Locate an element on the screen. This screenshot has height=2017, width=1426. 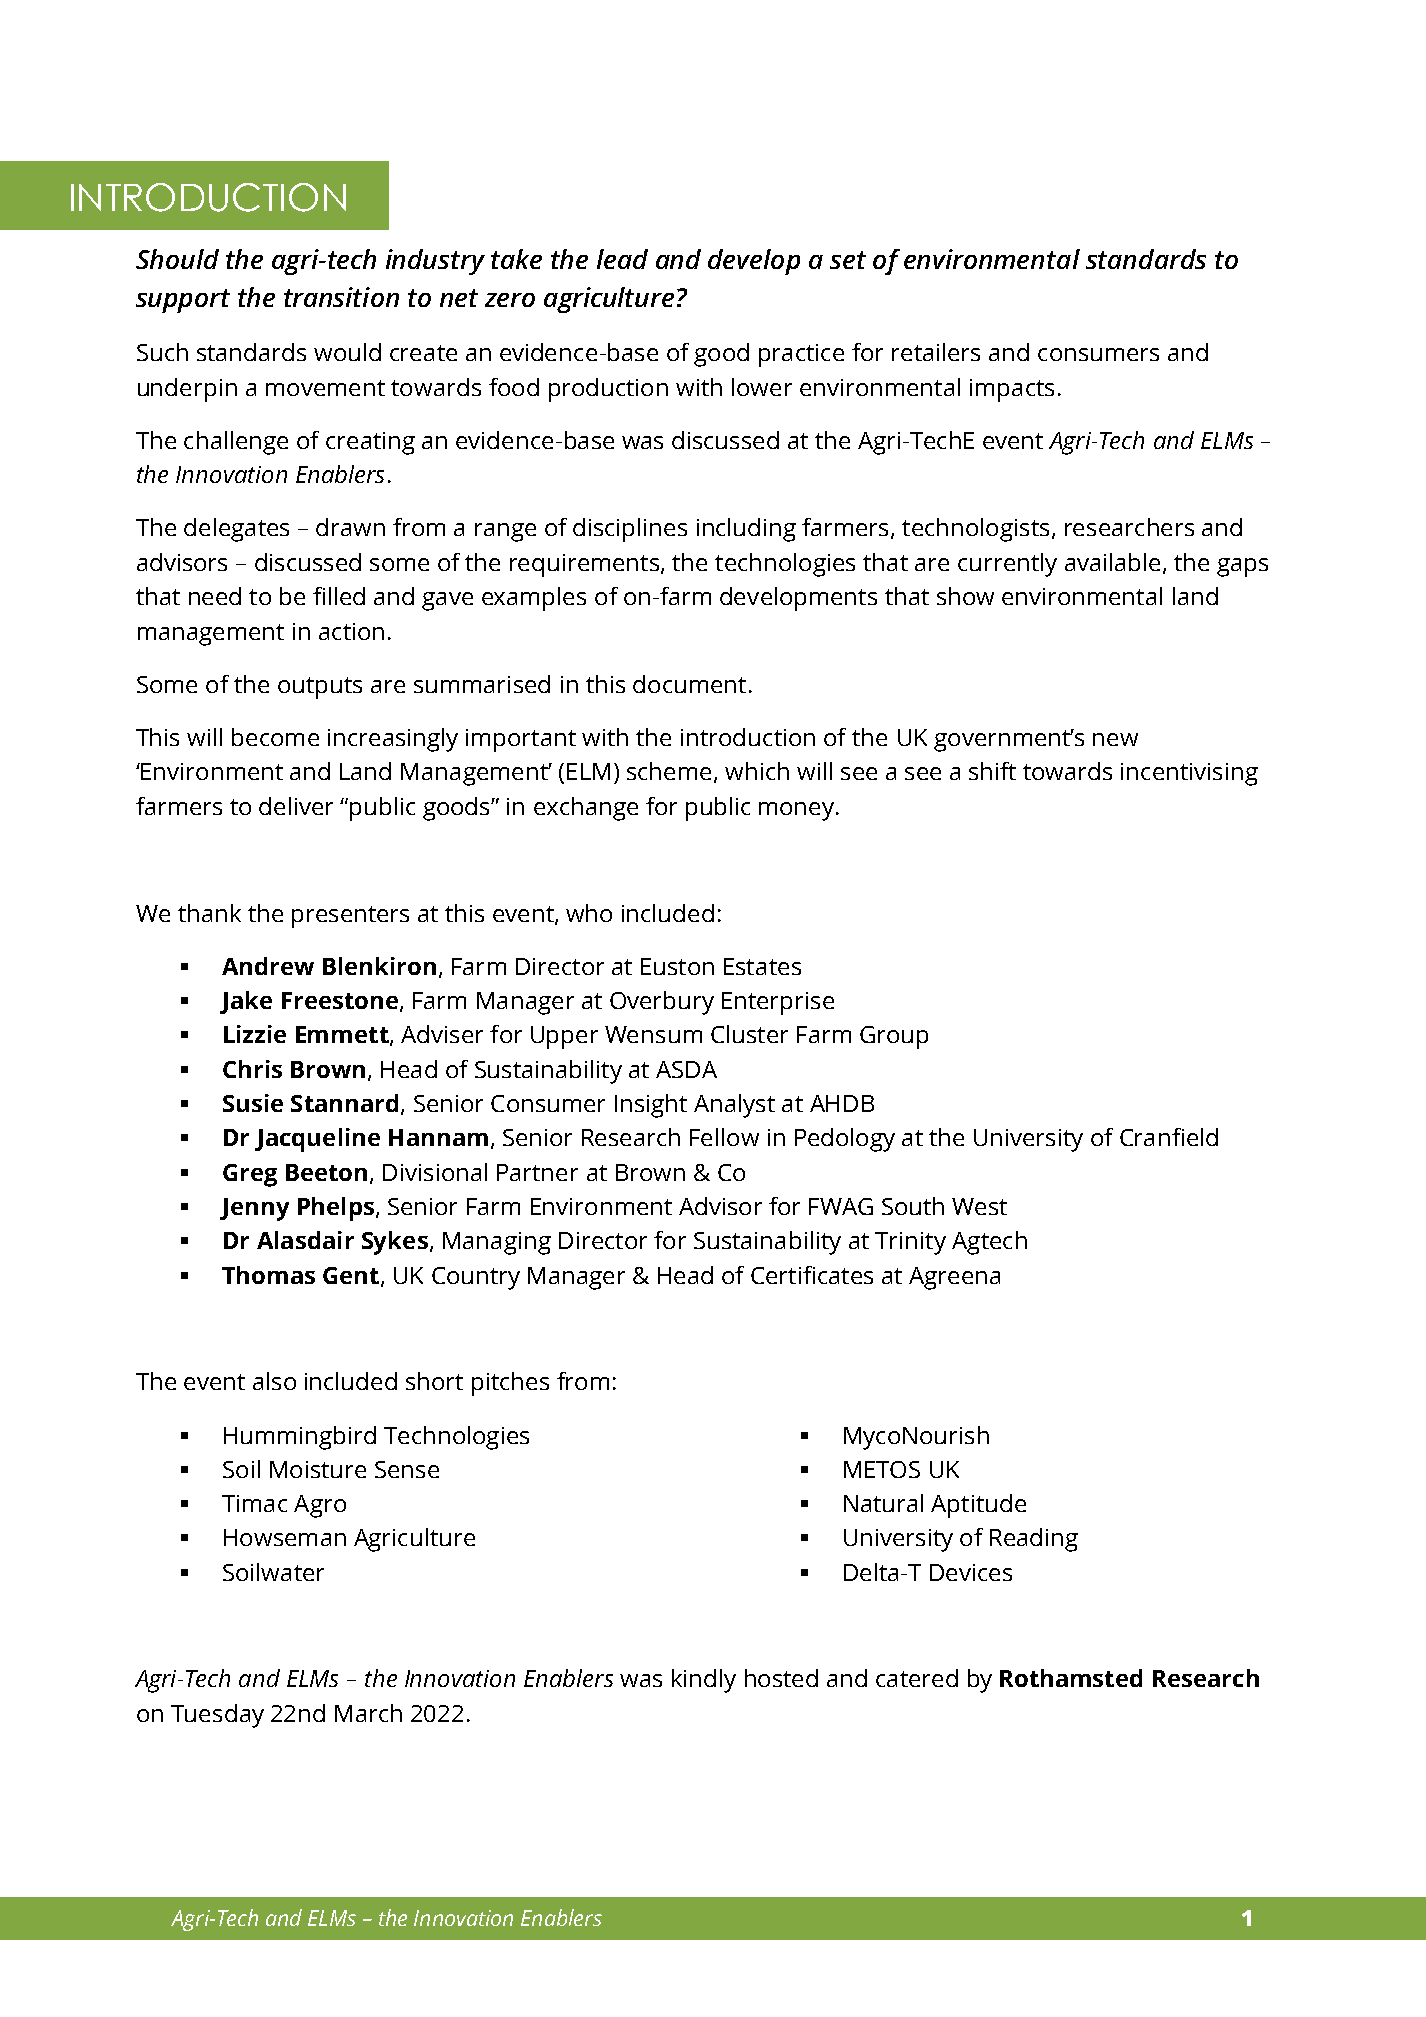
transition is located at coordinates (341, 297).
